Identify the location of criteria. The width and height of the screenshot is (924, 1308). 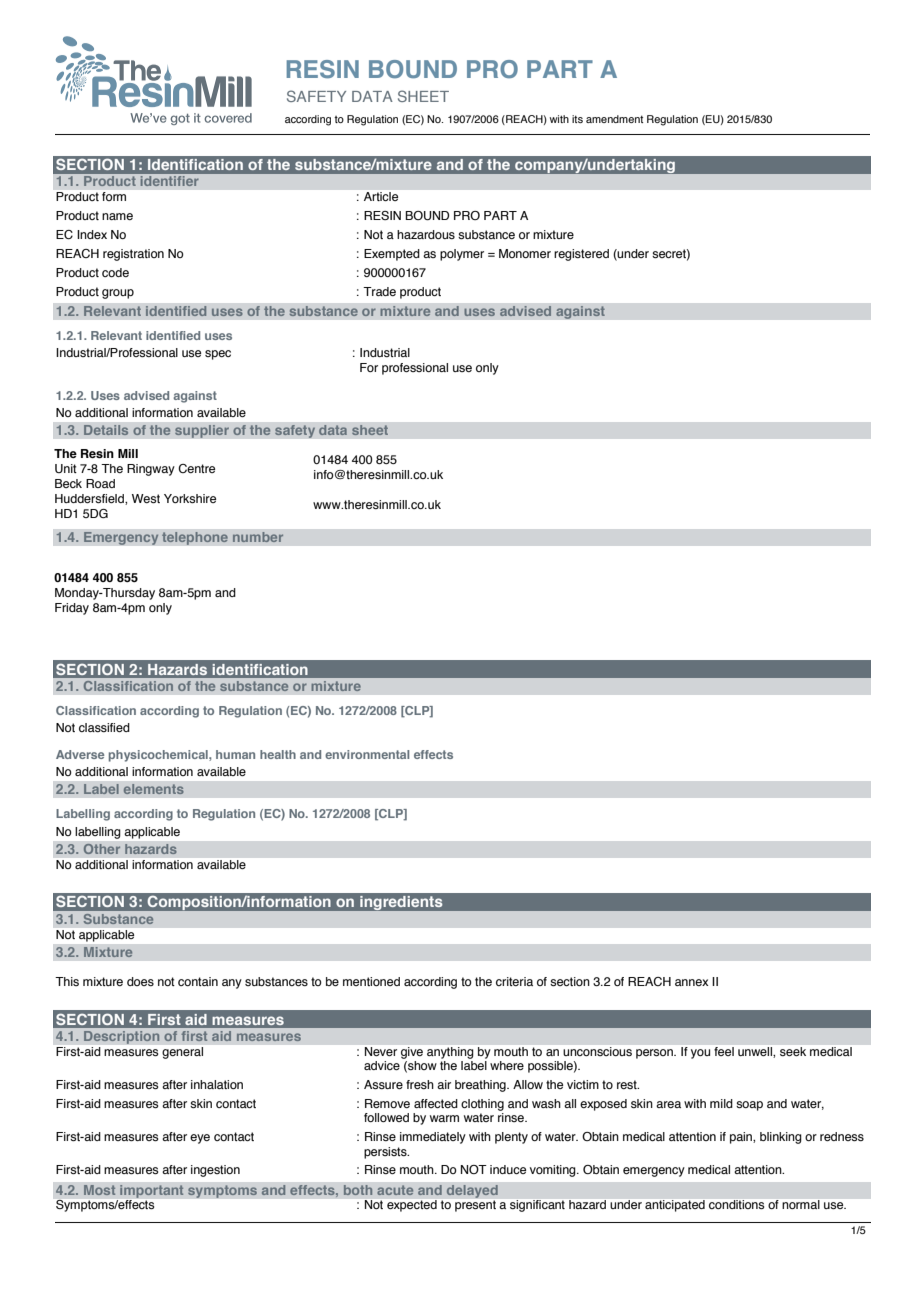
(514, 981).
